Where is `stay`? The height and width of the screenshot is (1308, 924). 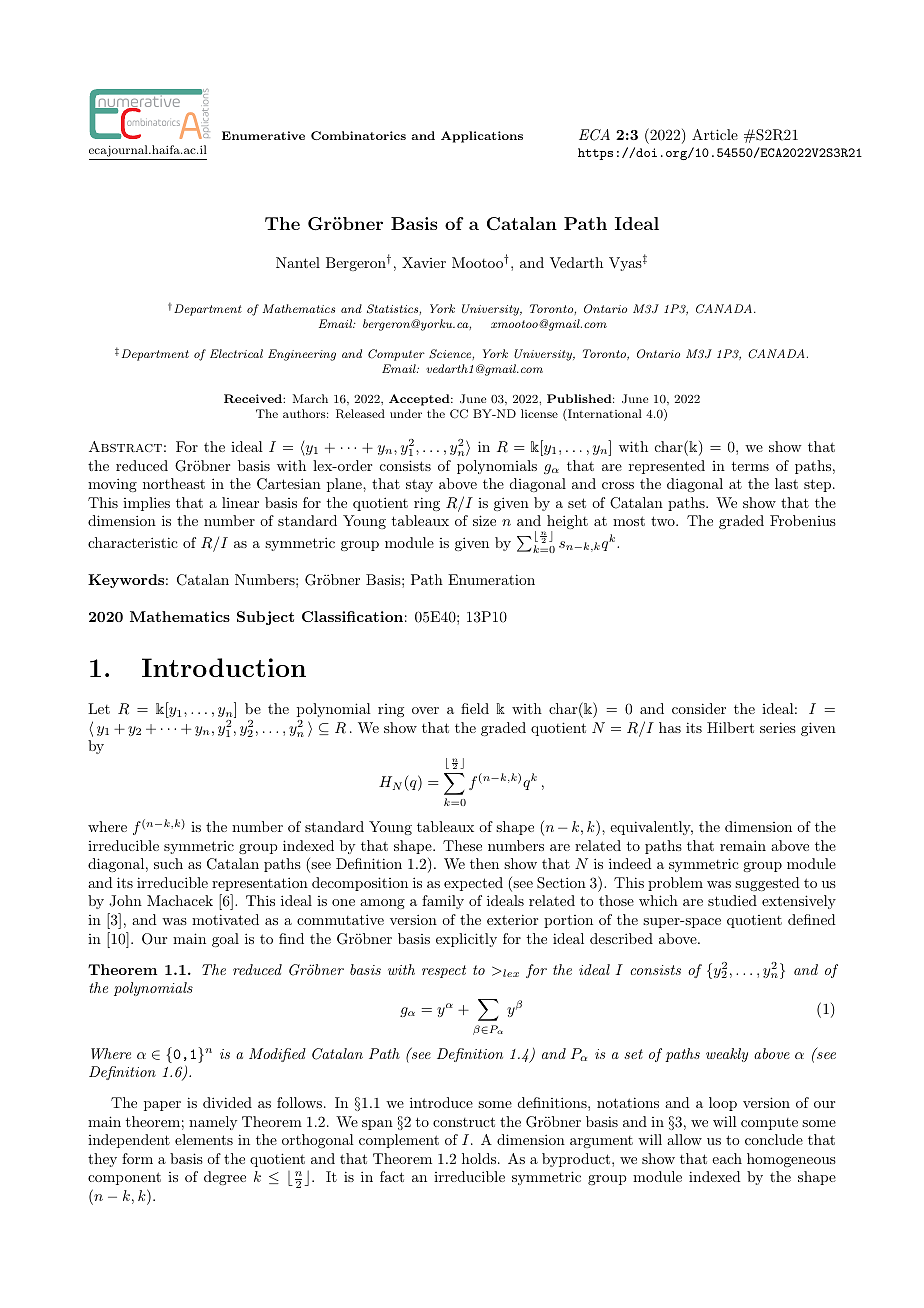
stay is located at coordinates (419, 485).
